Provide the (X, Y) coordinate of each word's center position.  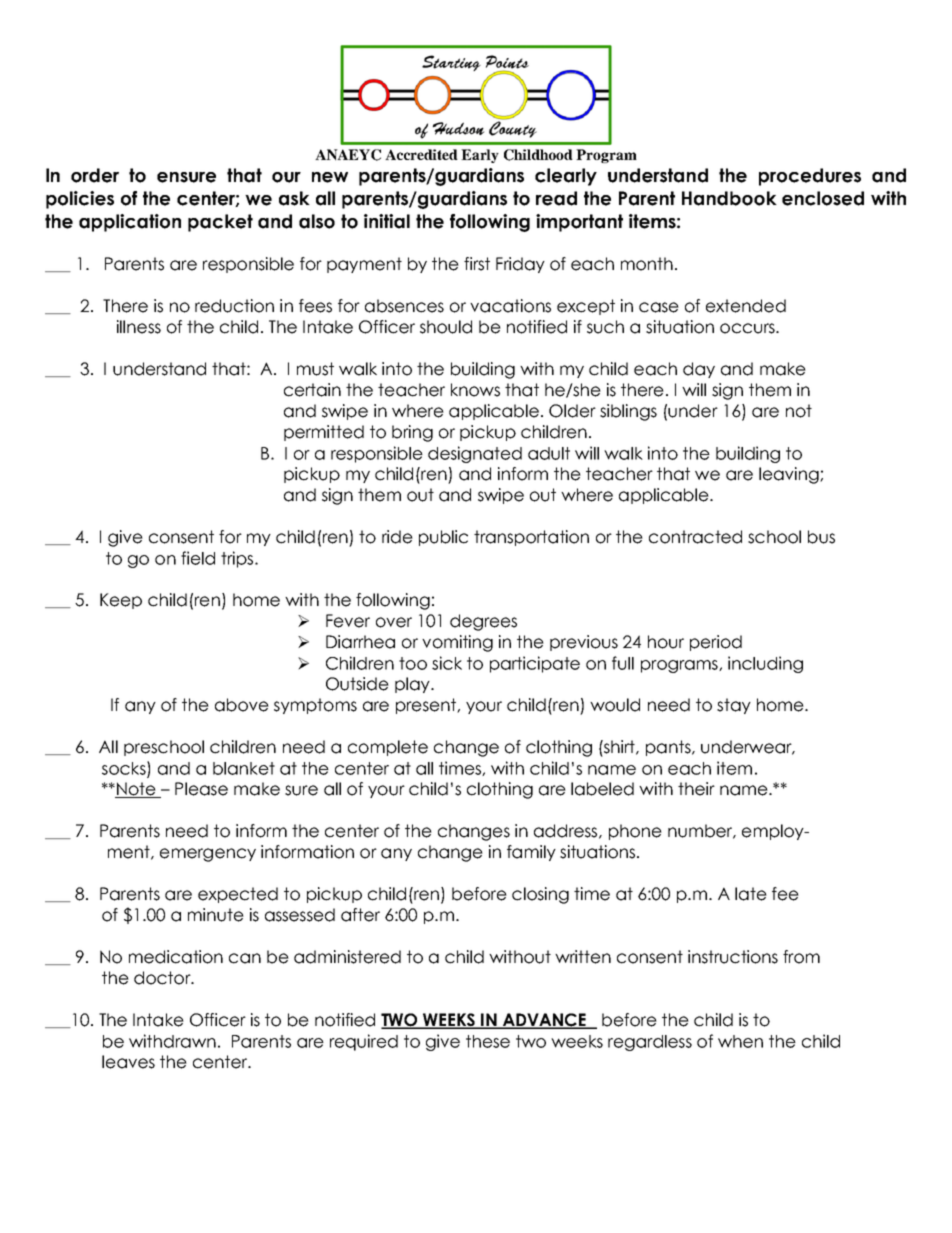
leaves (128, 1062)
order (95, 175)
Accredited (421, 154)
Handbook (729, 198)
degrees (483, 622)
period (716, 643)
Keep (121, 601)
